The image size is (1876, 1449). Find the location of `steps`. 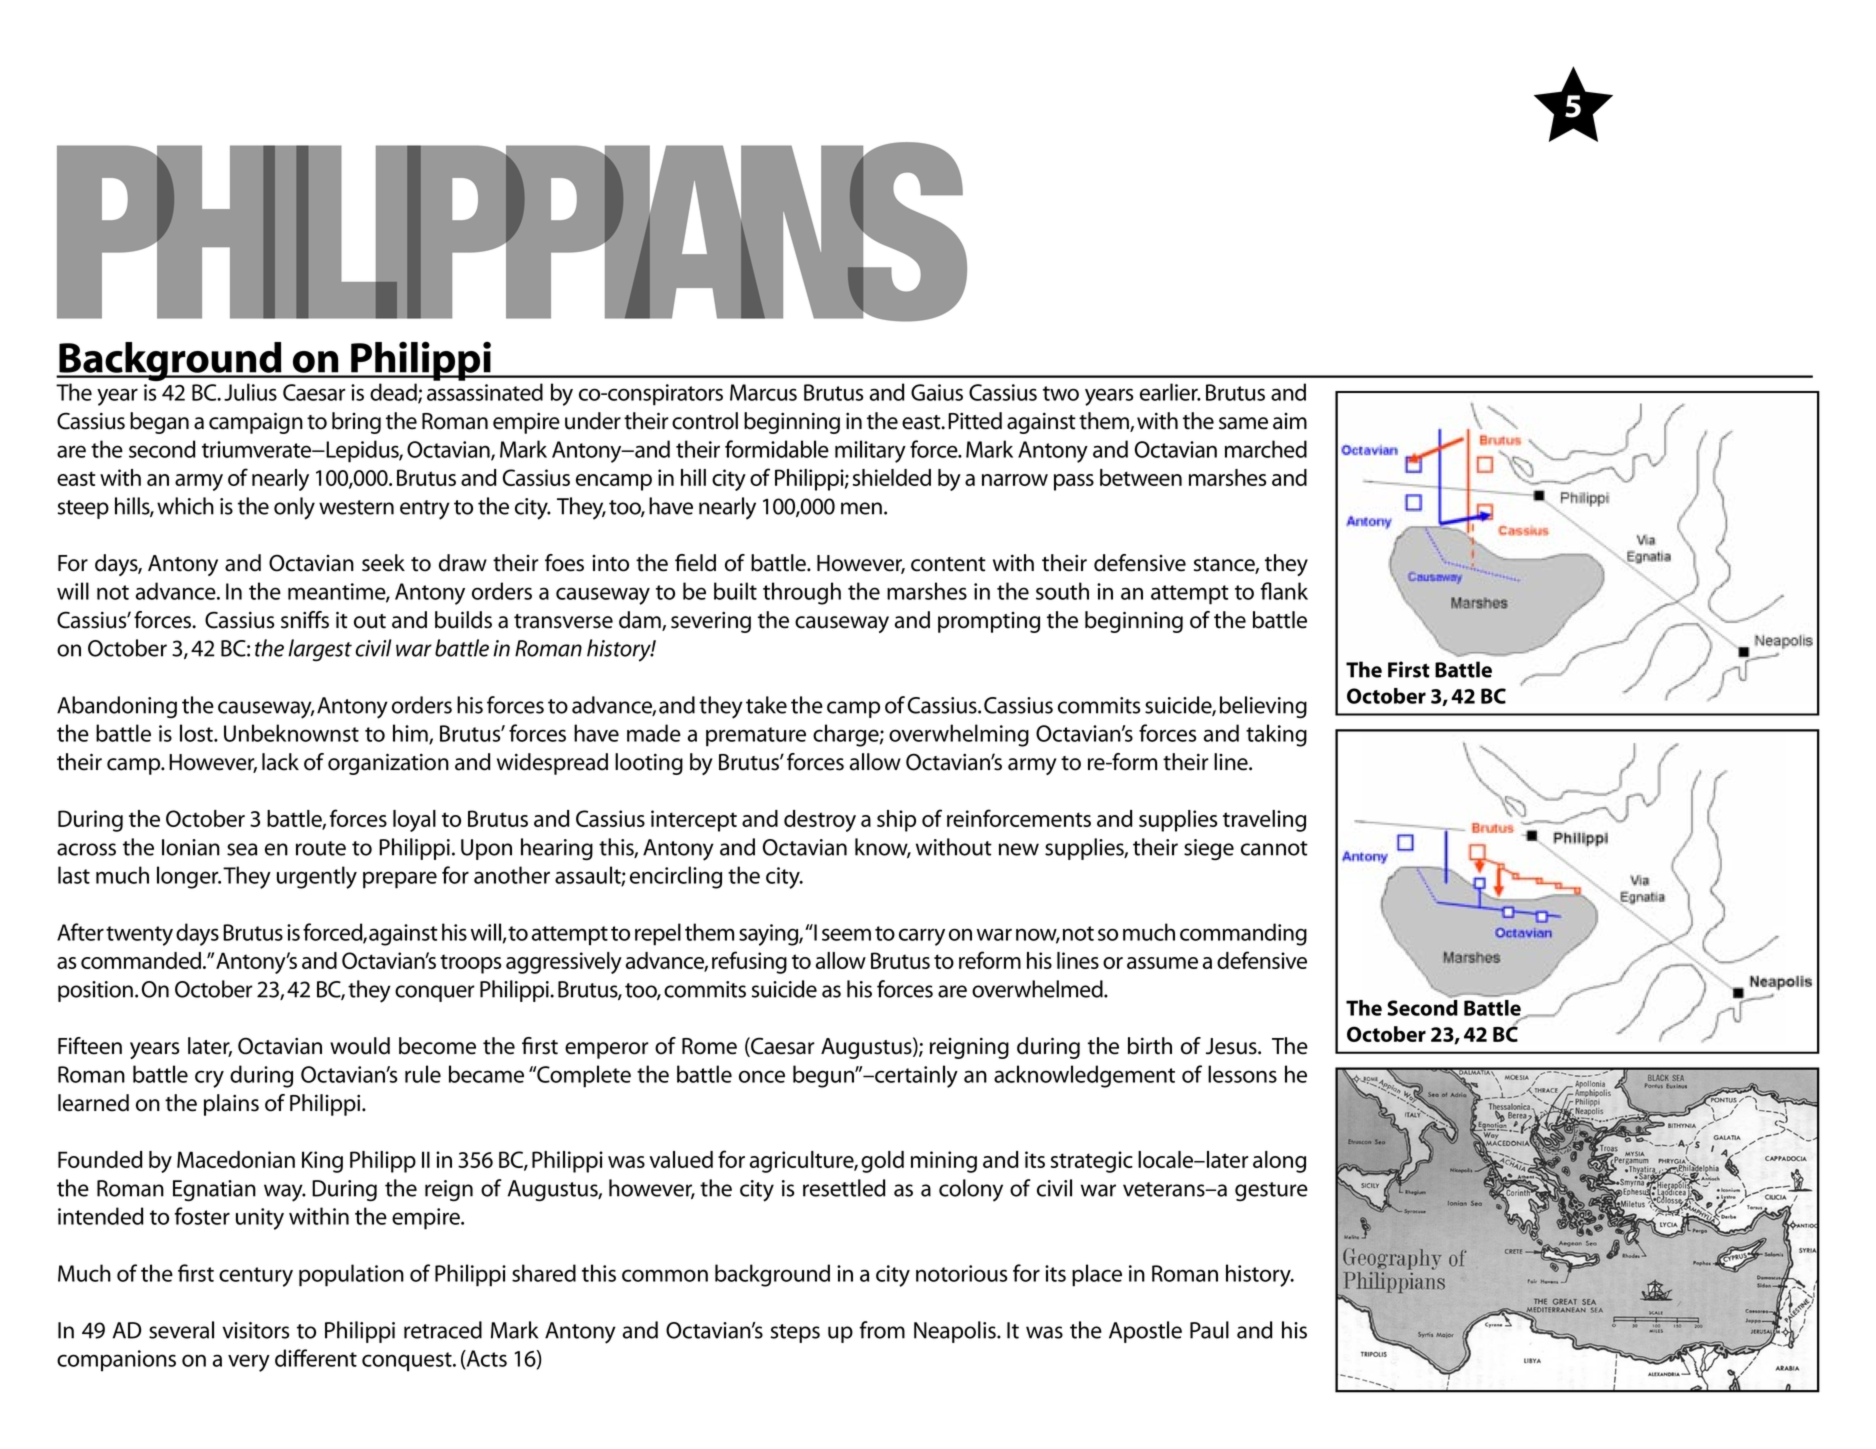

steps is located at coordinates (795, 1333).
